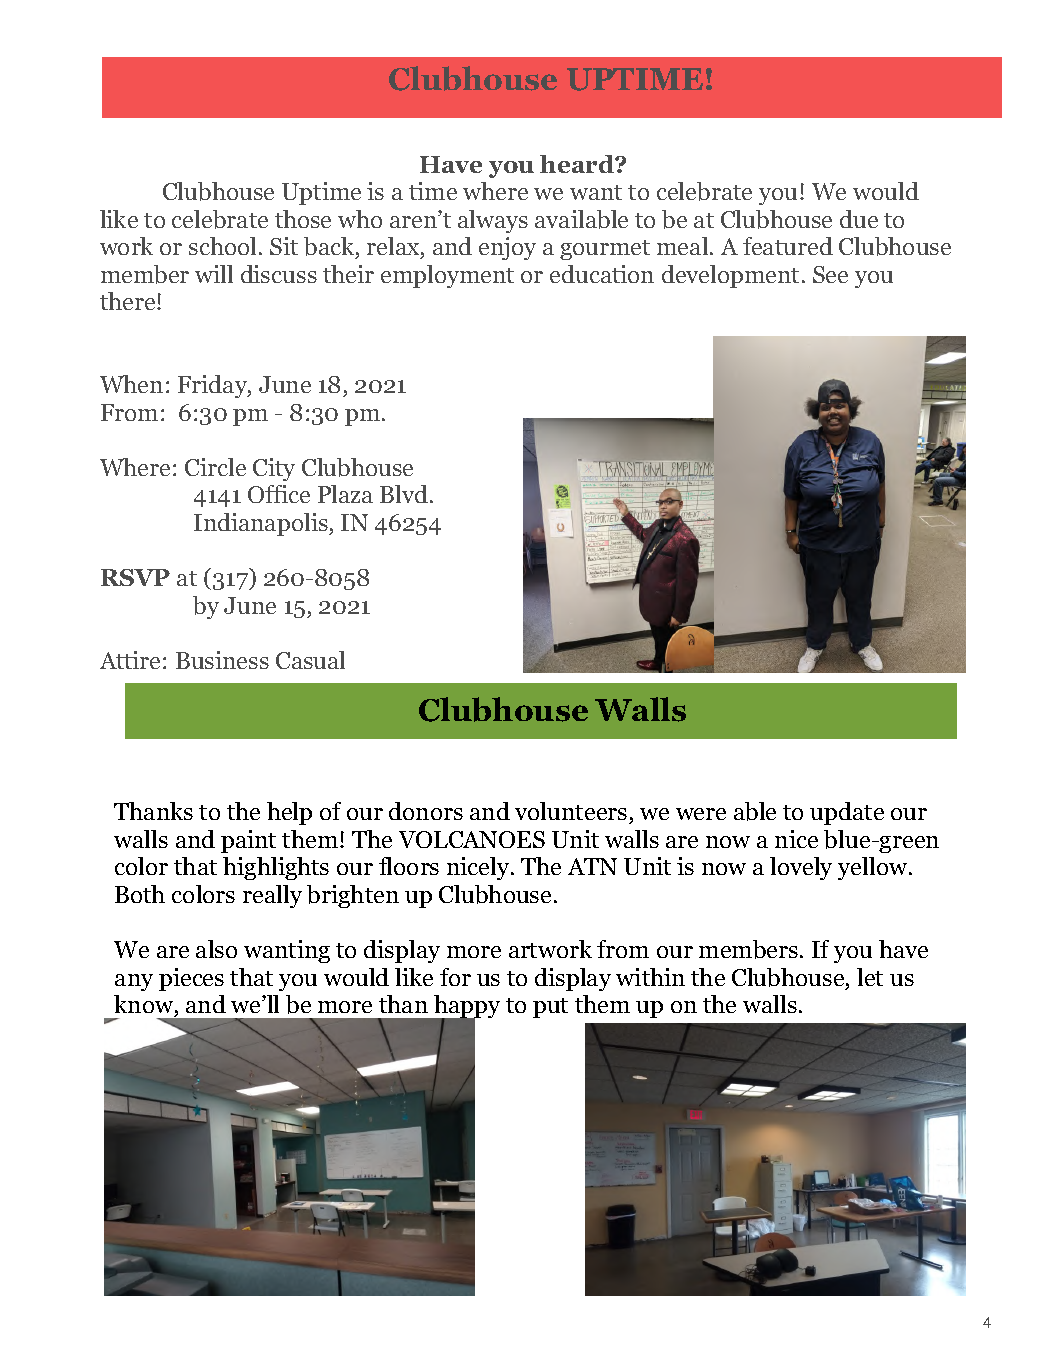 This screenshot has width=1059, height=1371. What do you see at coordinates (870, 977) in the screenshot?
I see `let` at bounding box center [870, 977].
